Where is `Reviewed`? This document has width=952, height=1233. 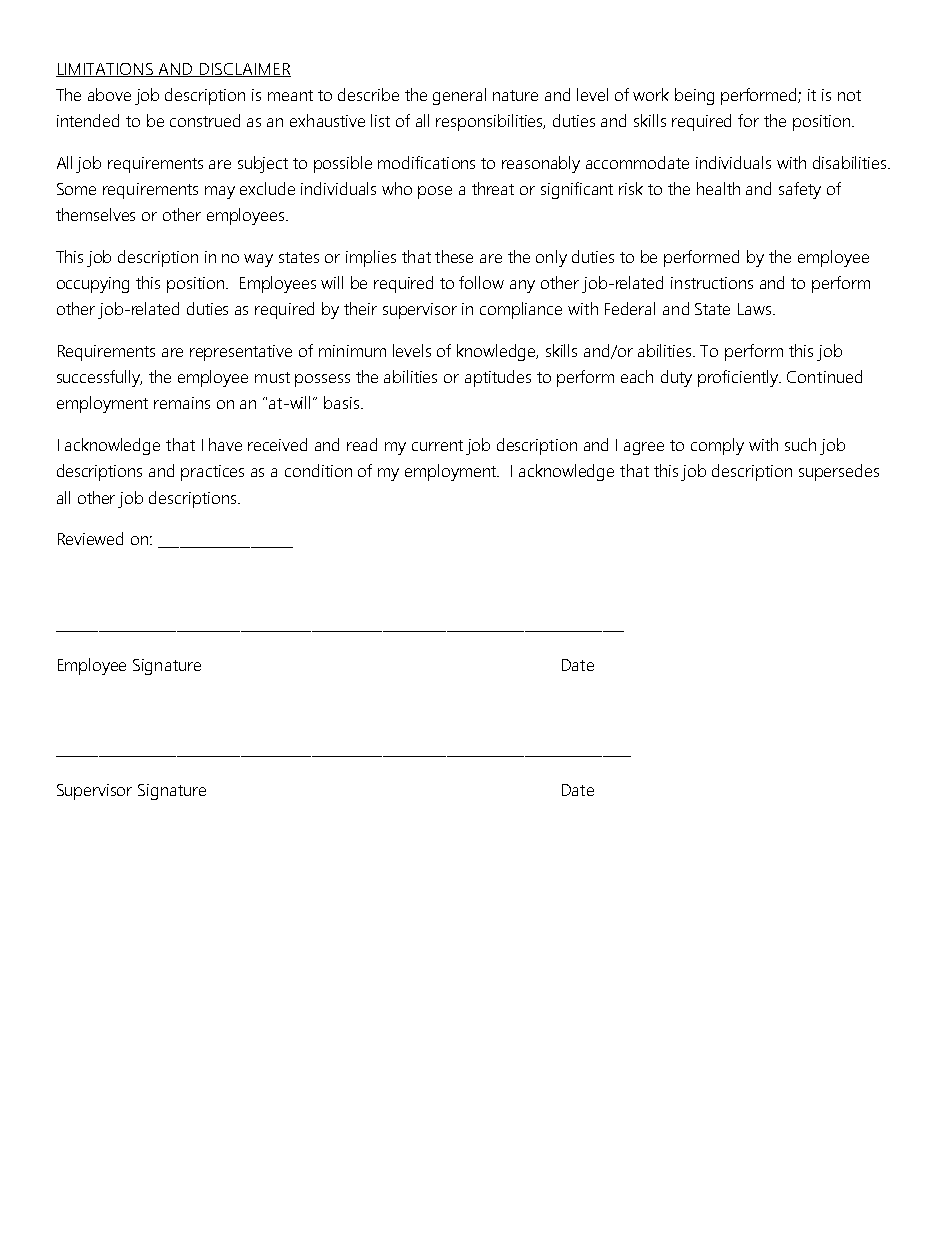
Reviewed is located at coordinates (90, 538).
